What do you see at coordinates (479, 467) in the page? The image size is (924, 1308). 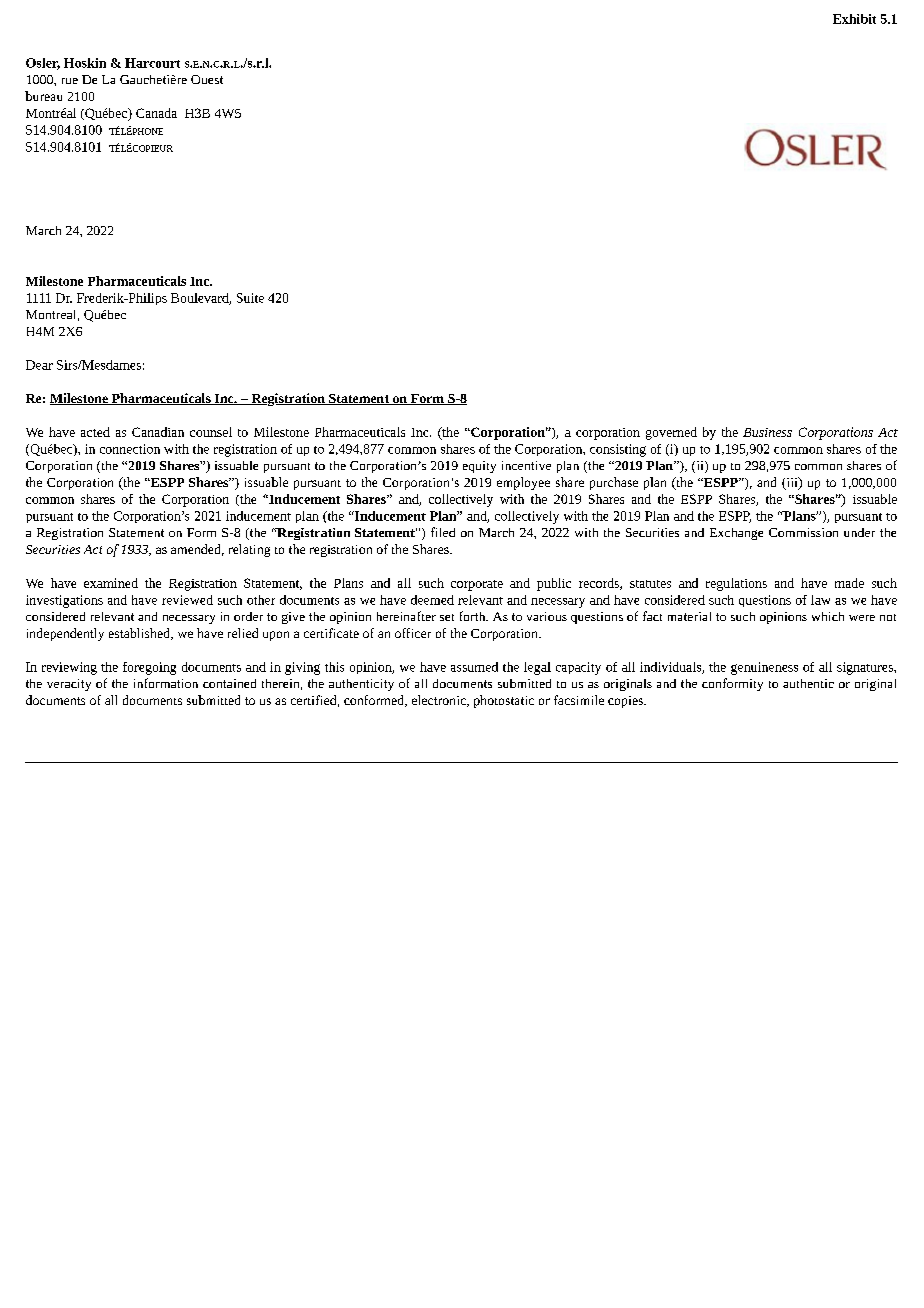 I see `equity` at bounding box center [479, 467].
